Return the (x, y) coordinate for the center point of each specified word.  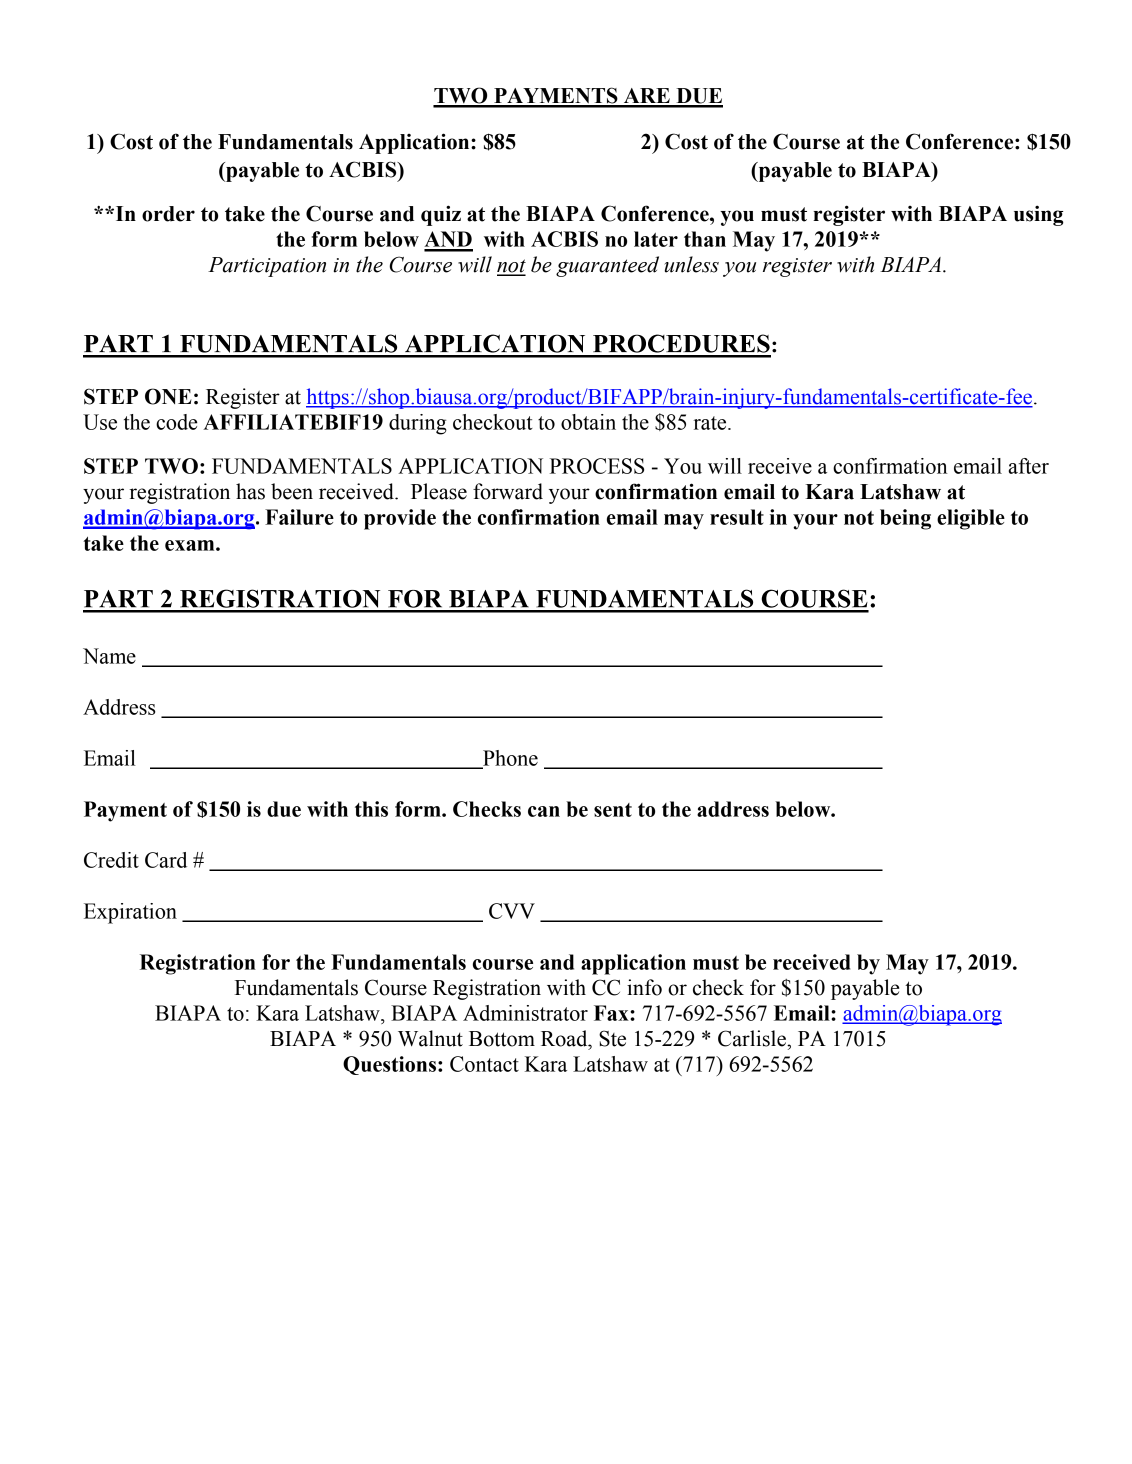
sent (613, 810)
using (1039, 215)
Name (109, 656)
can (544, 811)
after (1028, 466)
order (168, 214)
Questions (389, 1065)
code (177, 422)
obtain (588, 422)
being (905, 519)
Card (166, 860)
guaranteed (607, 266)
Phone (509, 759)
